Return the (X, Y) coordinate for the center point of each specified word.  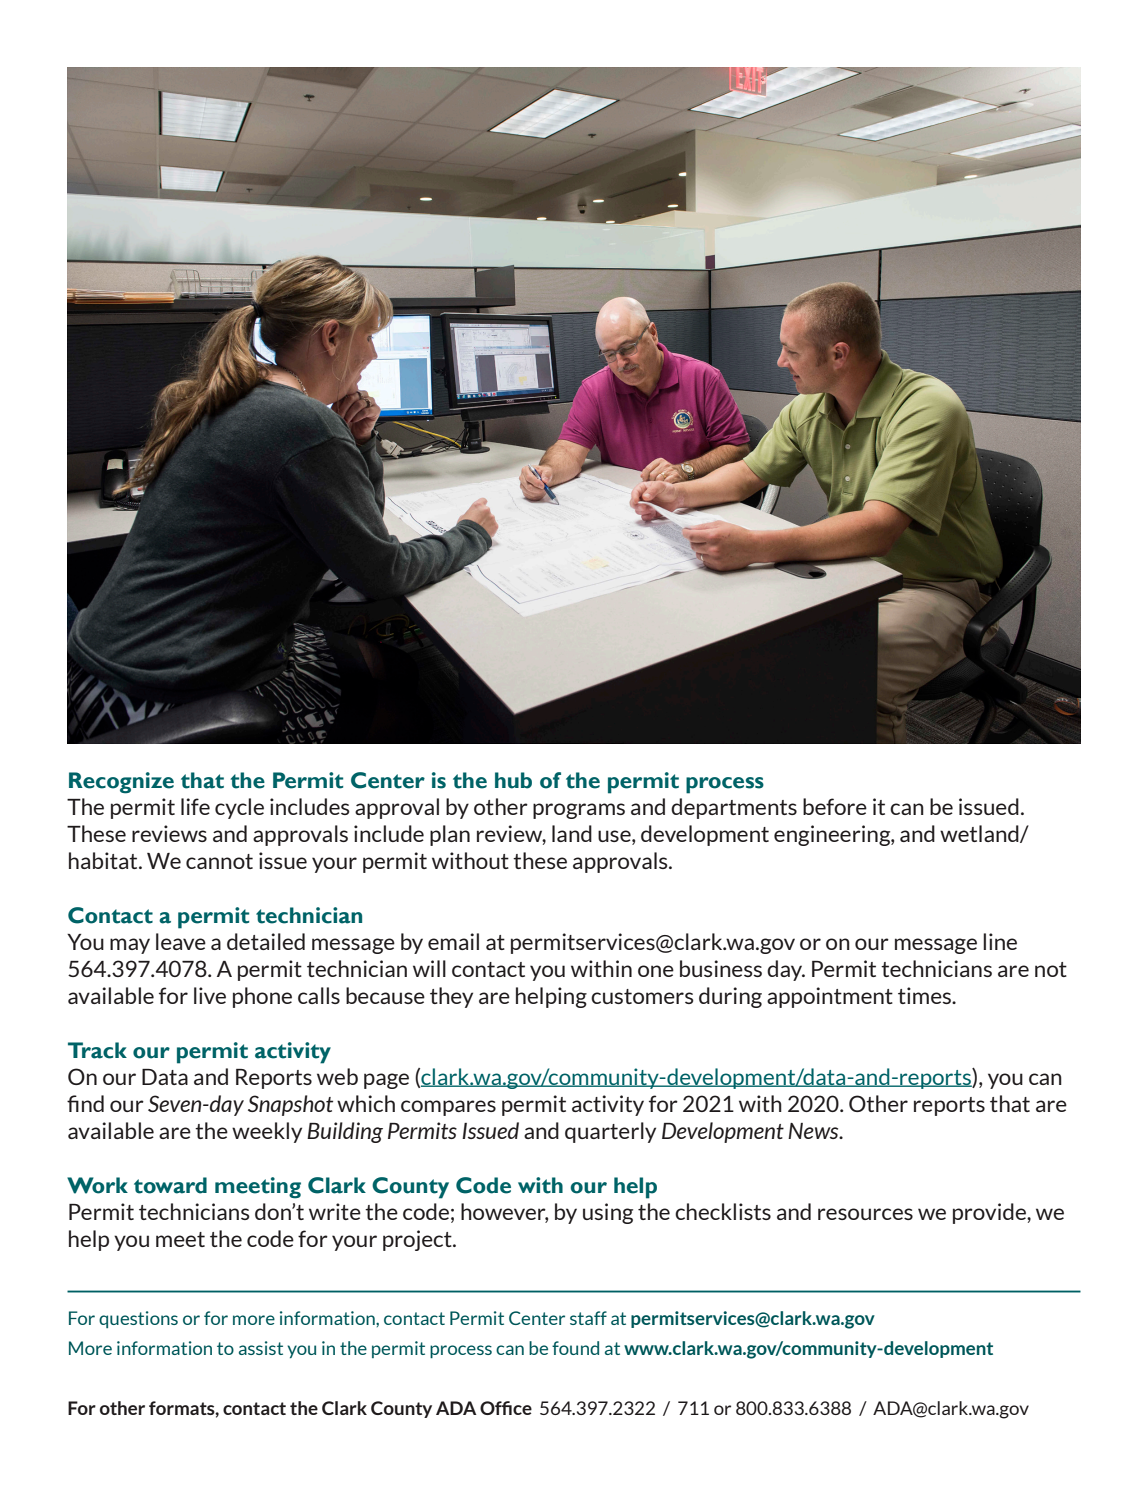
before (835, 806)
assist (261, 1348)
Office (506, 1408)
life (195, 806)
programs (579, 811)
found (575, 1348)
